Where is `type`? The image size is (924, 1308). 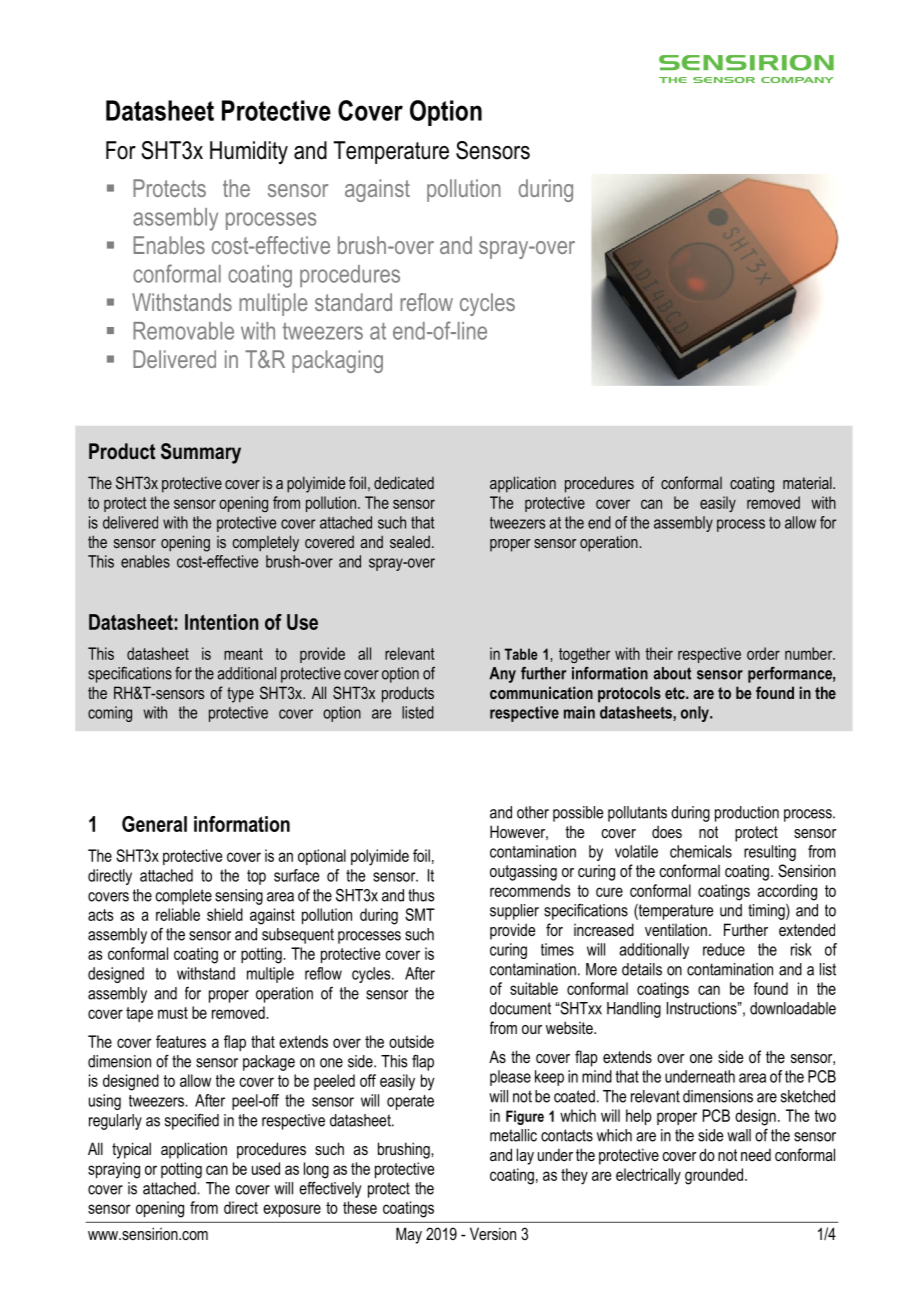 type is located at coordinates (240, 695).
